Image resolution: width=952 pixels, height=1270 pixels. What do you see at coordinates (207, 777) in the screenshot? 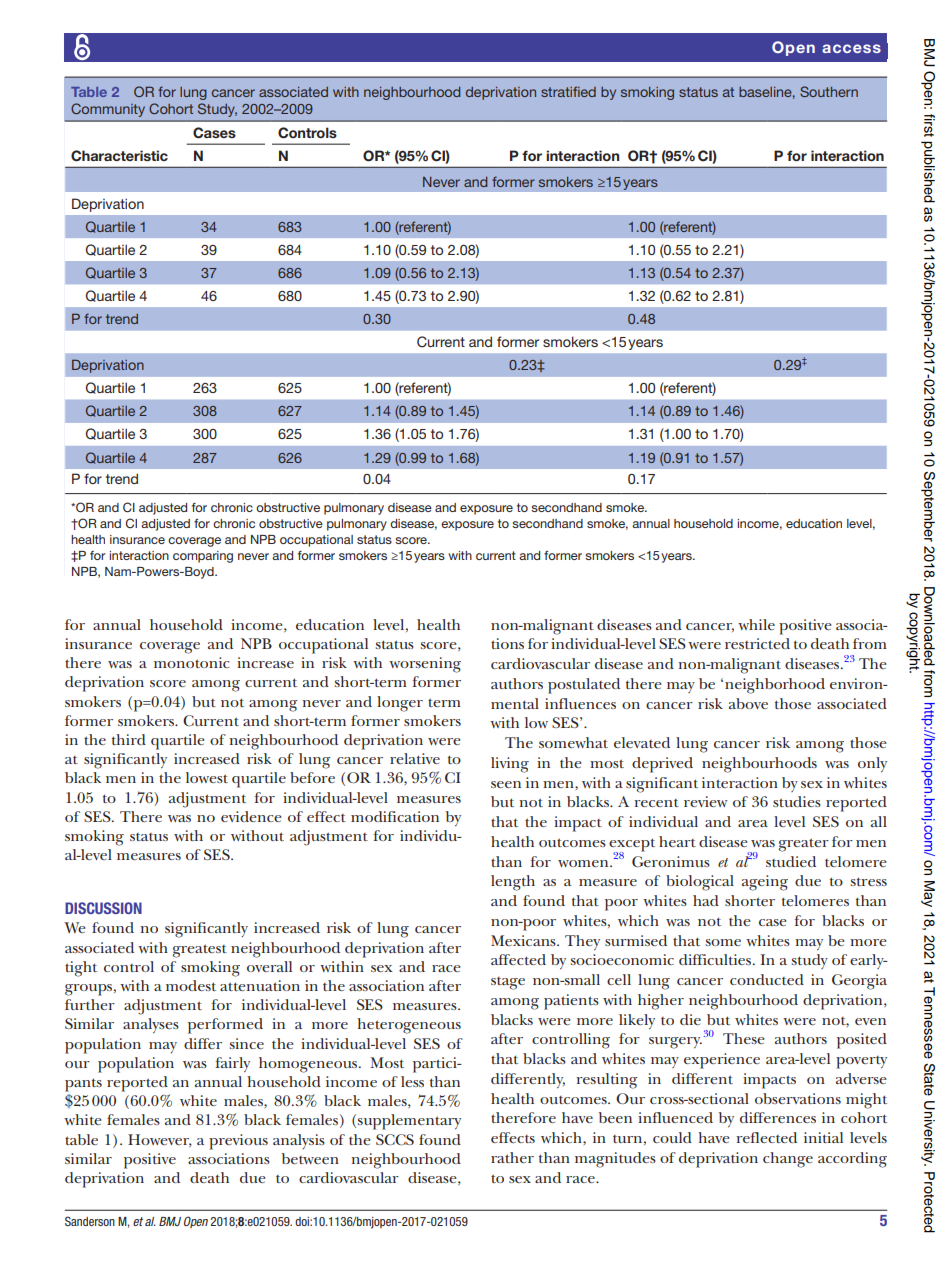
I see `lowest` at bounding box center [207, 777].
